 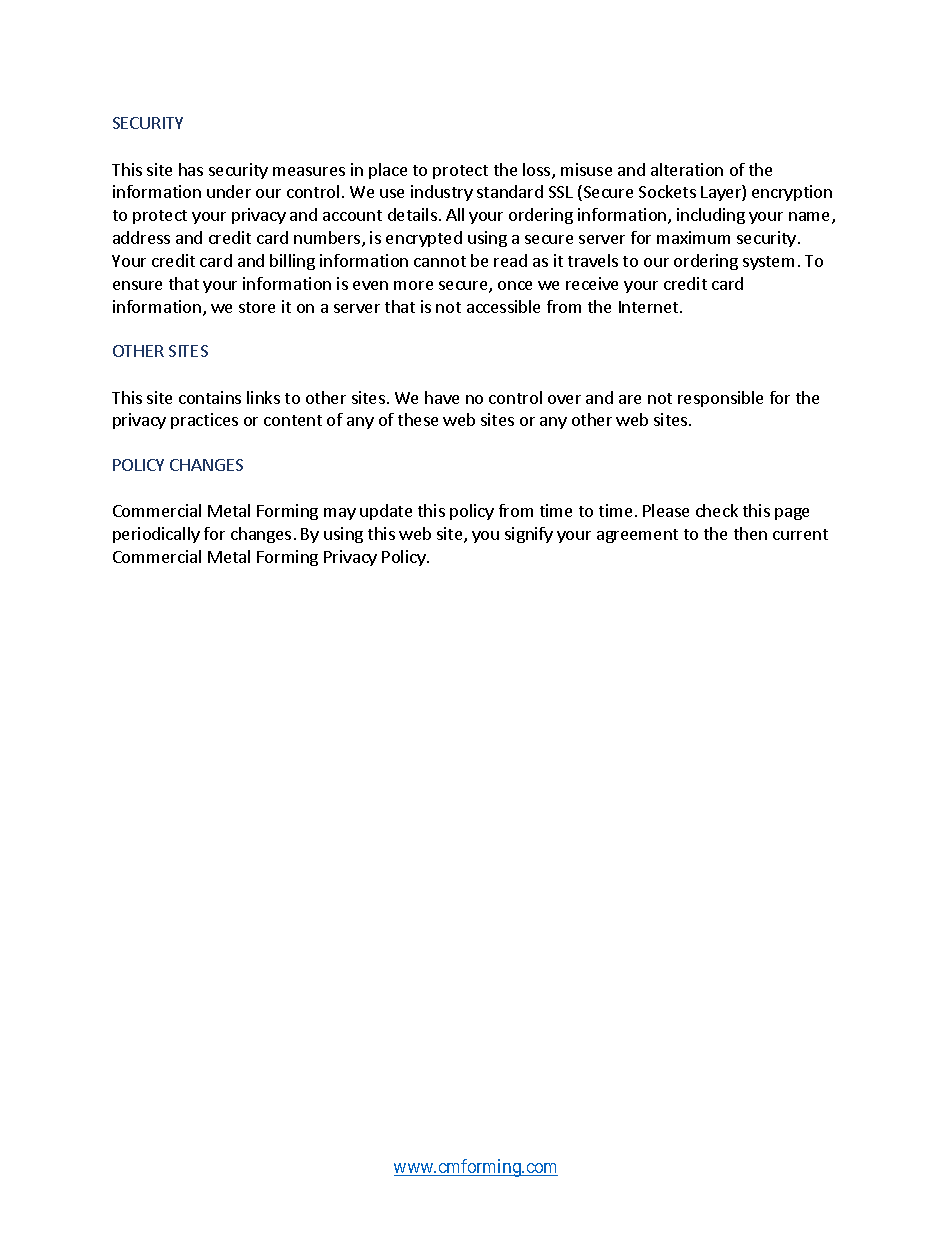 What do you see at coordinates (229, 191) in the screenshot?
I see `under` at bounding box center [229, 191].
